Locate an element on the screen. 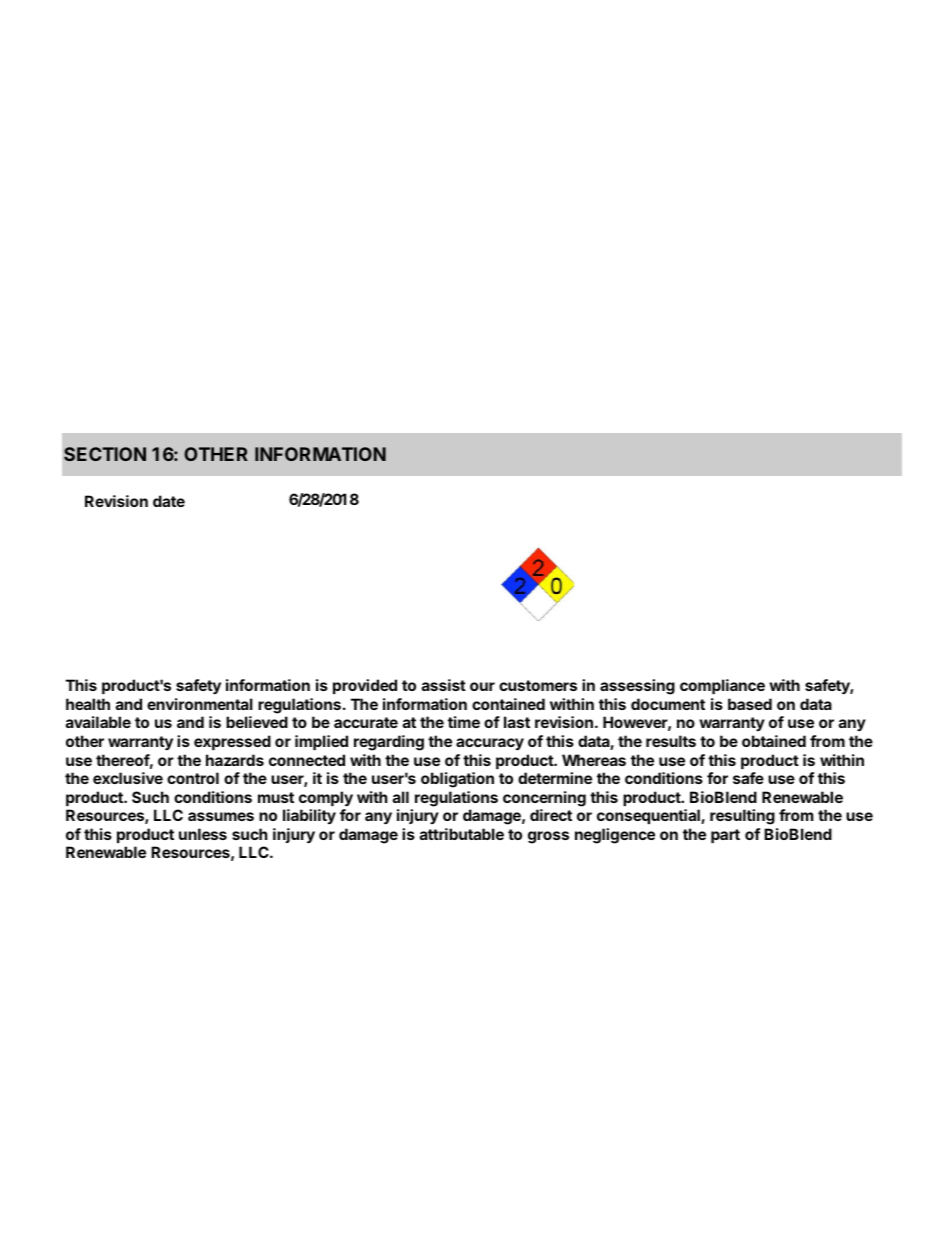 Image resolution: width=952 pixels, height=1233 pixels. assessing is located at coordinates (637, 687).
